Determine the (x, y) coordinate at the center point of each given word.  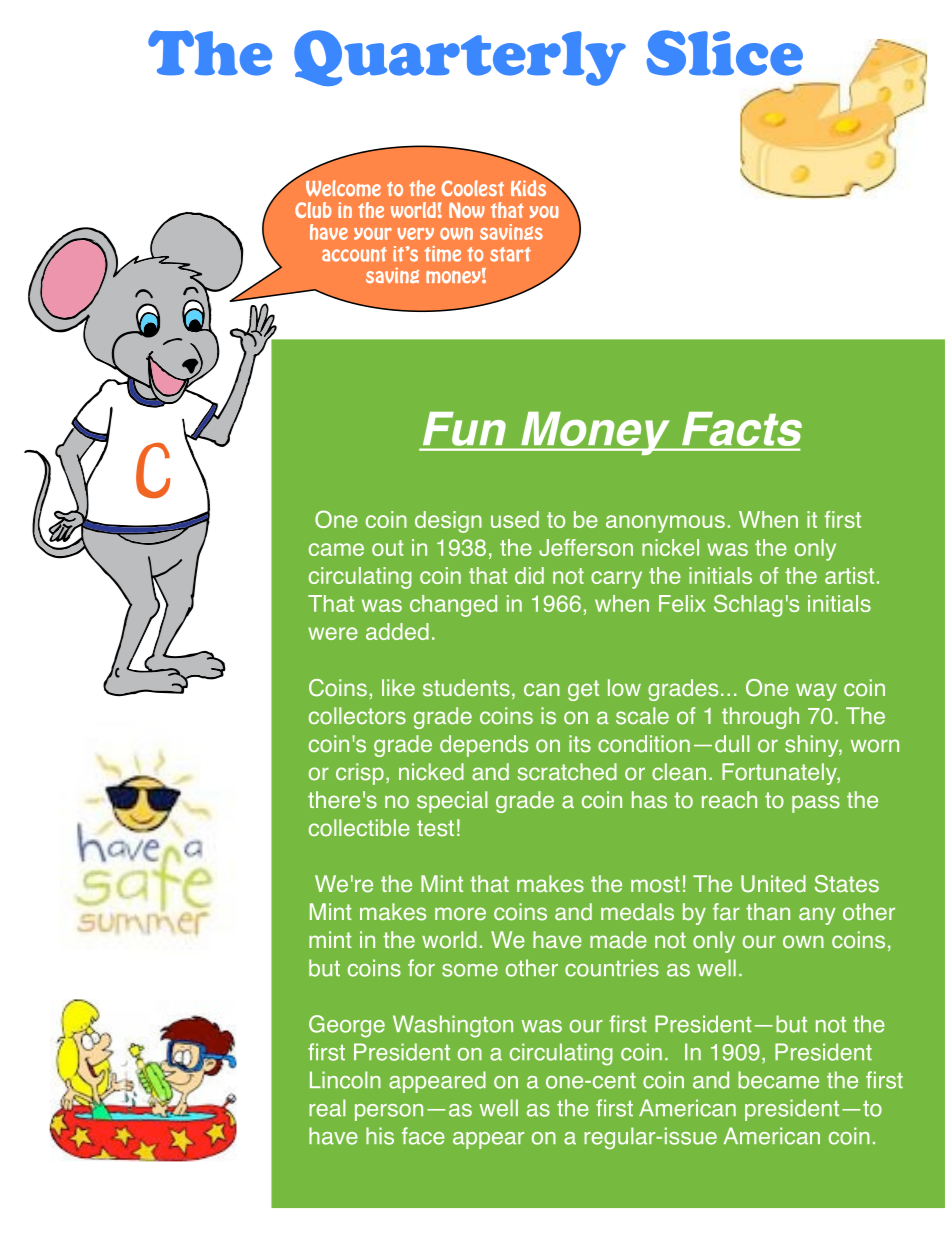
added (397, 631)
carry (616, 580)
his (380, 1136)
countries (612, 968)
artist (849, 575)
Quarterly (460, 58)
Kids (530, 187)
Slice (725, 53)
